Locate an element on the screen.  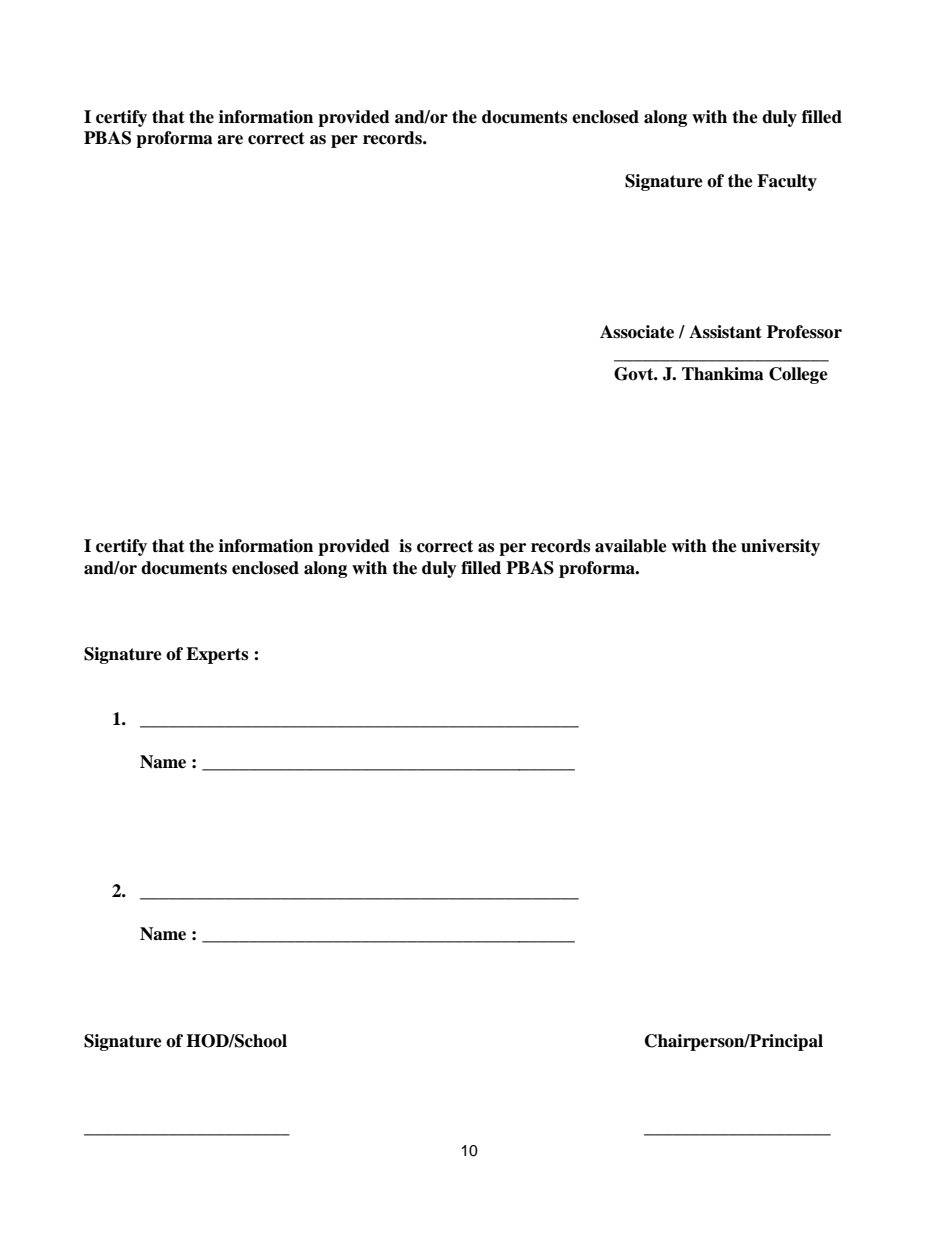
Experts is located at coordinates (217, 655).
